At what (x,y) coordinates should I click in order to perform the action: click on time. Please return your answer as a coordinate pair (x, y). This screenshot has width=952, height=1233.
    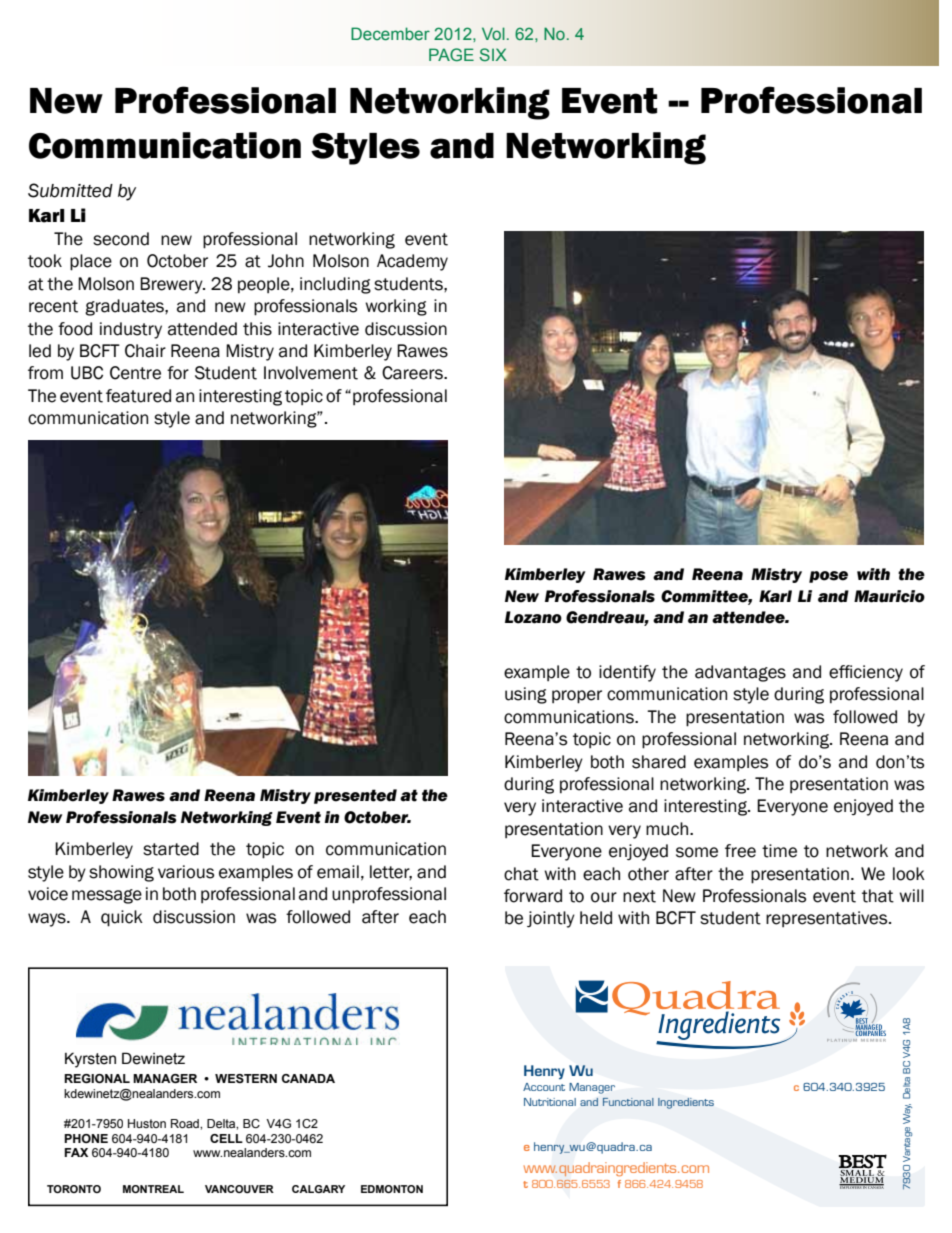
    Looking at the image, I should click on (779, 851).
